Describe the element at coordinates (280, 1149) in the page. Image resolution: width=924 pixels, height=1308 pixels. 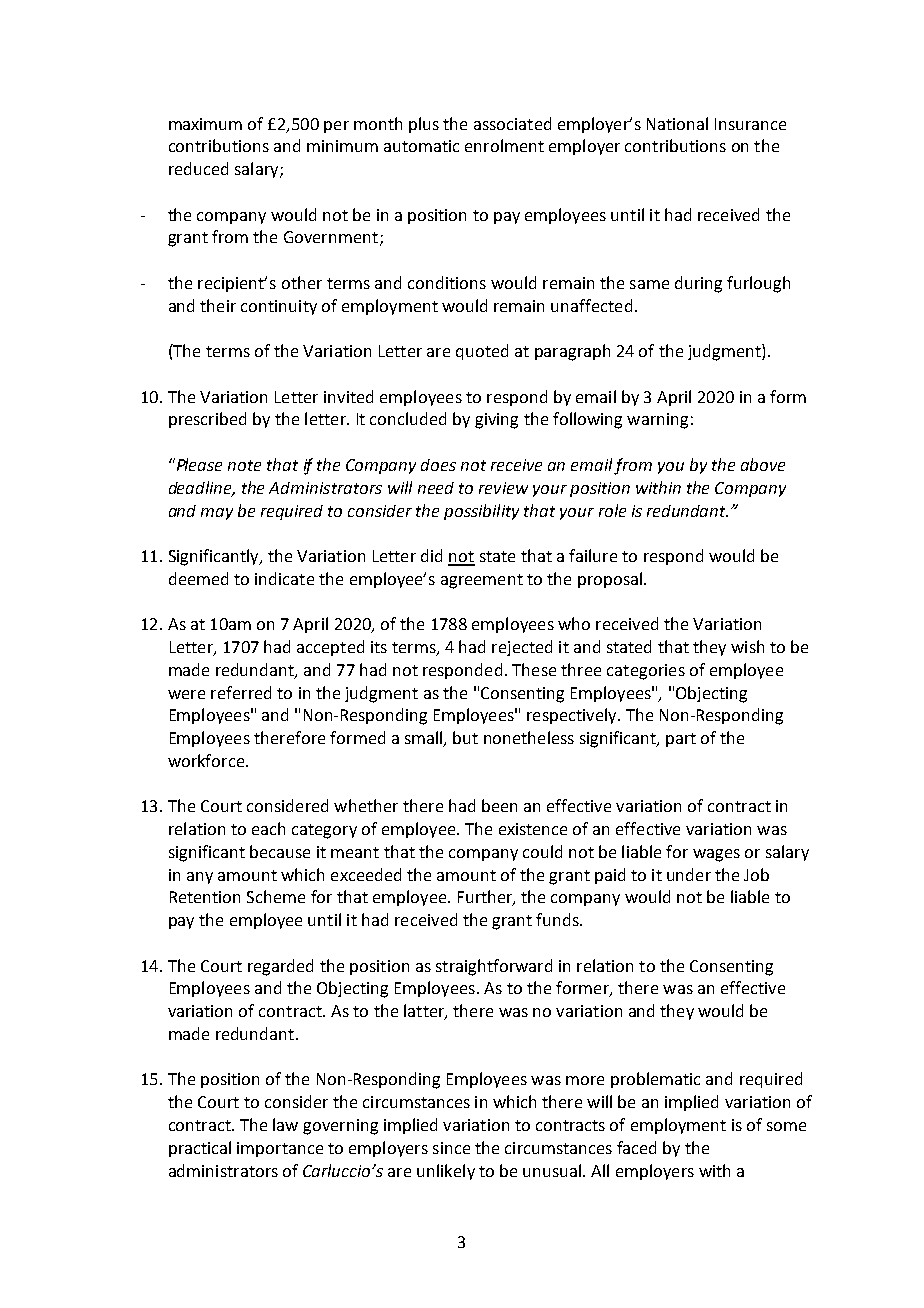
I see `importance` at that location.
